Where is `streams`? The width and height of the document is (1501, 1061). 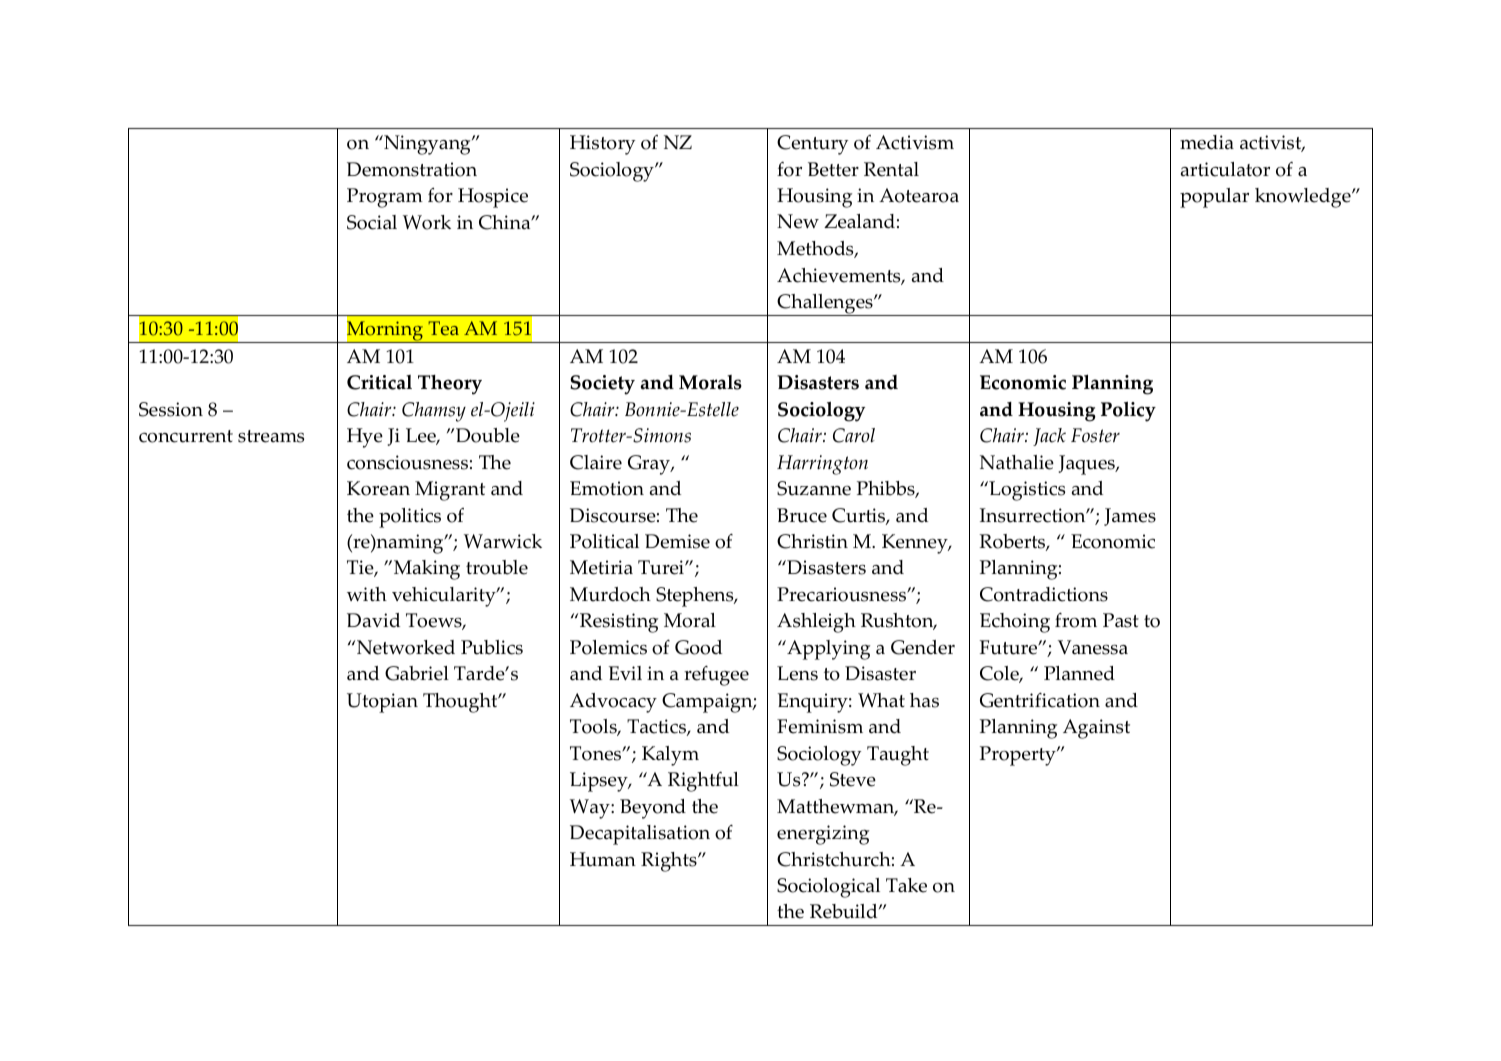 streams is located at coordinates (271, 436).
